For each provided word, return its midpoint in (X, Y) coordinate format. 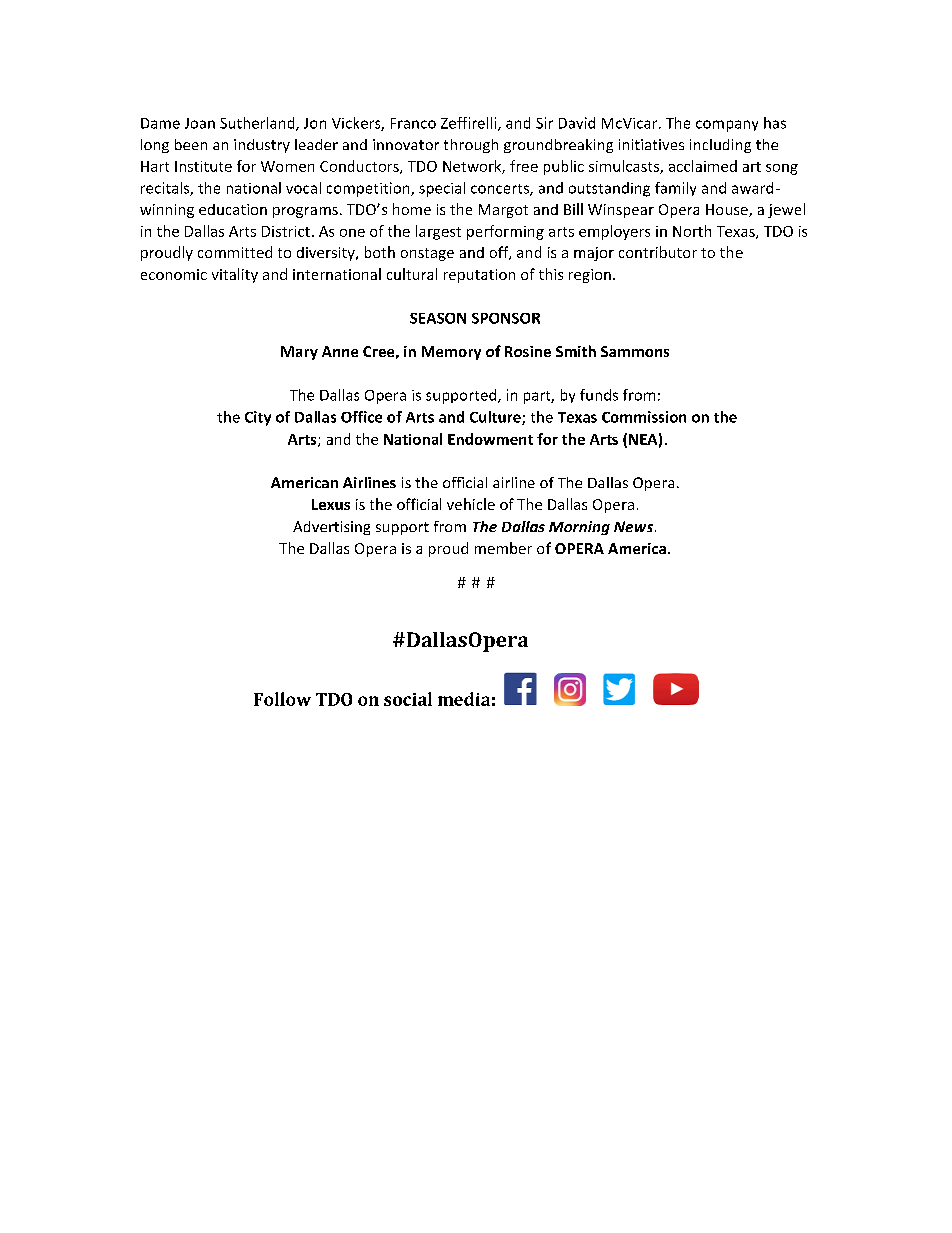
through (471, 146)
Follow (282, 699)
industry (262, 146)
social (408, 699)
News (633, 526)
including (720, 146)
